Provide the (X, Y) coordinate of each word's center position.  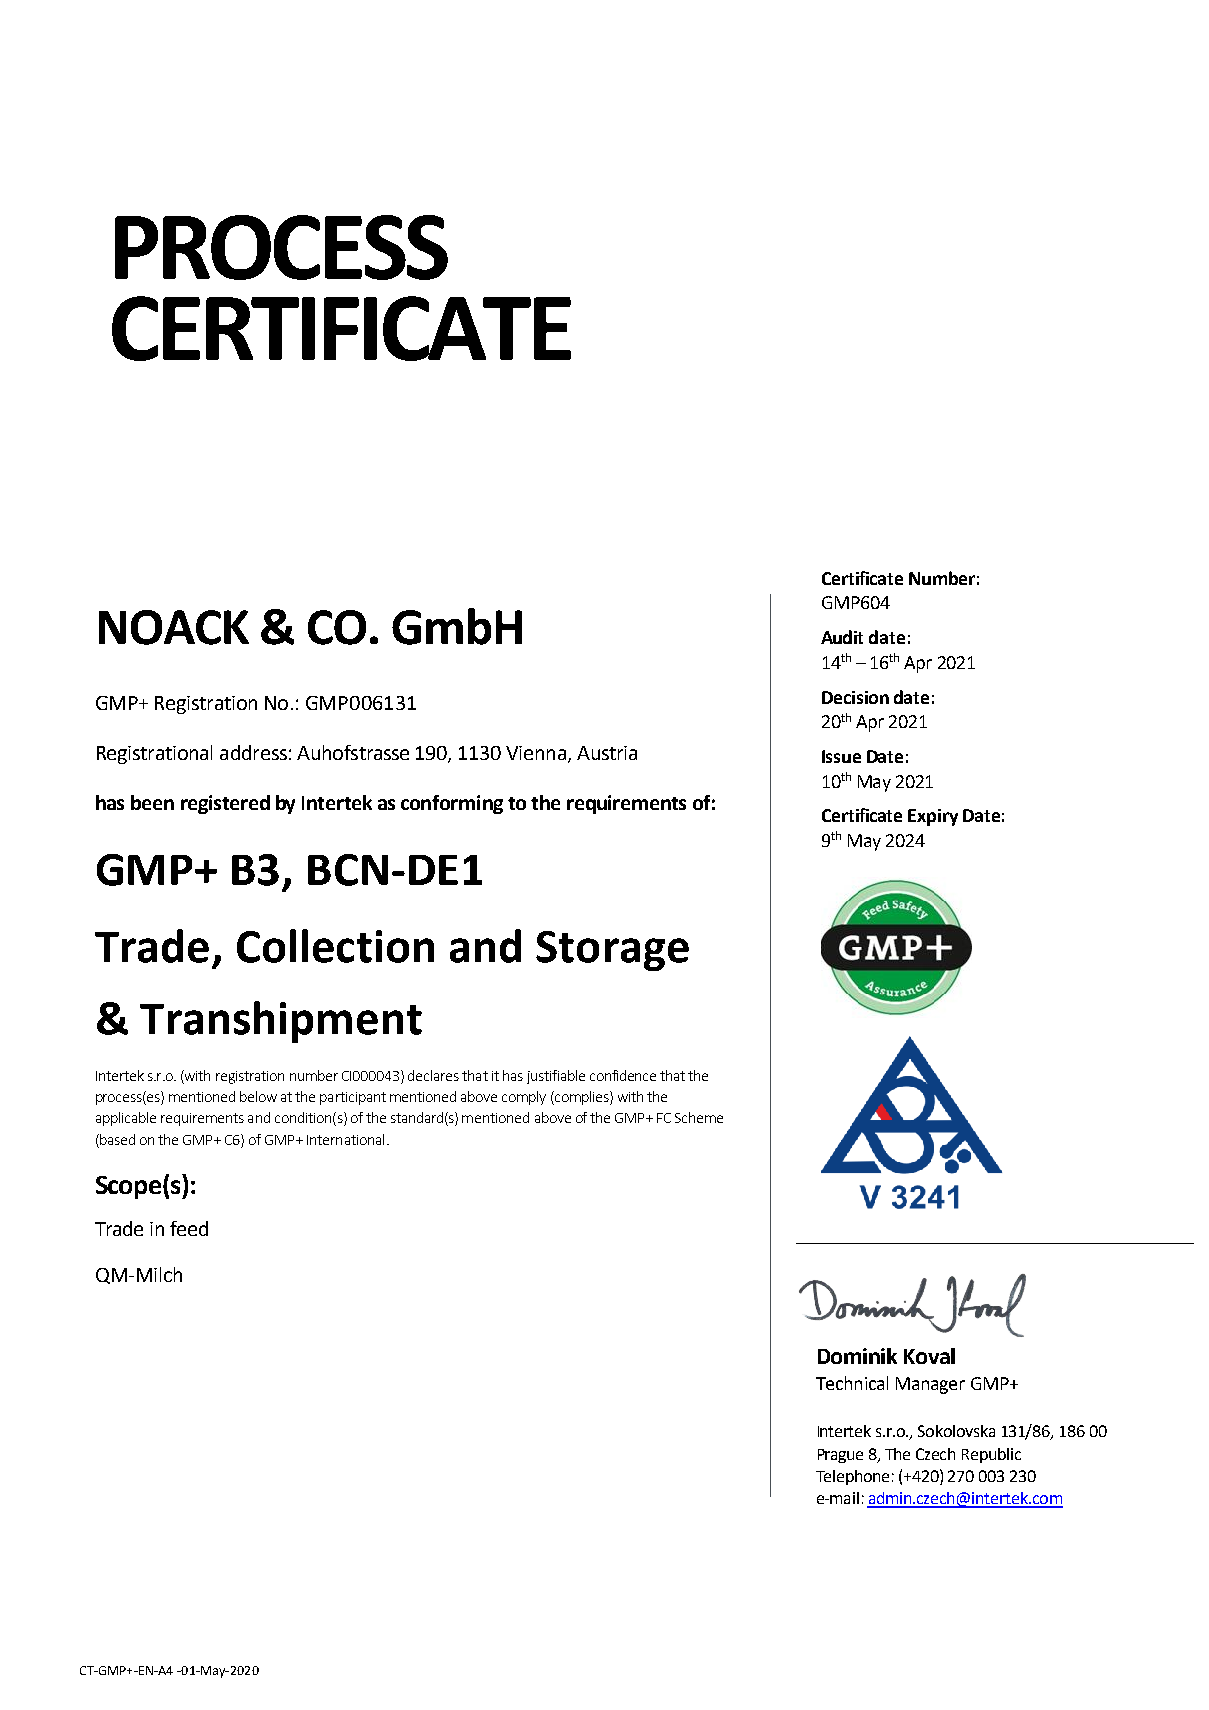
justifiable (556, 1077)
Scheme (699, 1117)
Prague (840, 1456)
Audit (842, 637)
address (253, 752)
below (258, 1096)
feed (189, 1228)
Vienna (536, 753)
